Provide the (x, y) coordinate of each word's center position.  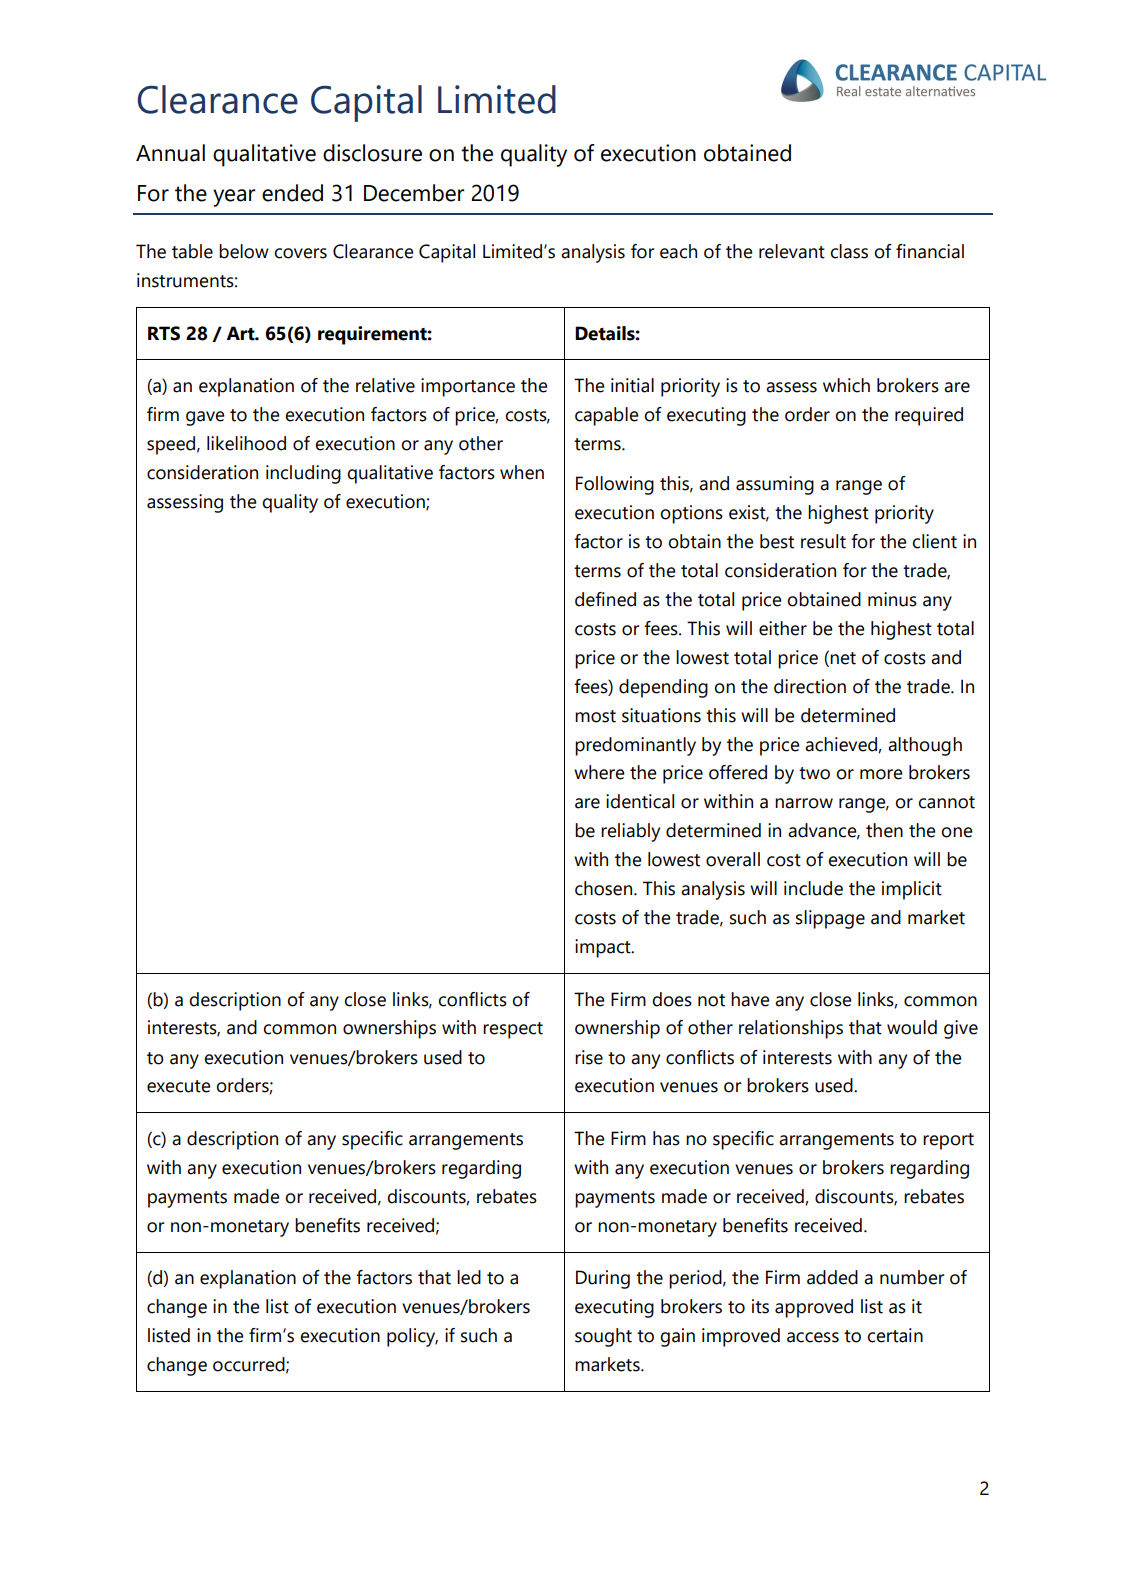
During (603, 1279)
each (678, 251)
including (303, 474)
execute (178, 1086)
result (823, 541)
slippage (830, 919)
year (234, 198)
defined (605, 599)
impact (604, 948)
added (832, 1277)
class (849, 251)
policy (412, 1337)
